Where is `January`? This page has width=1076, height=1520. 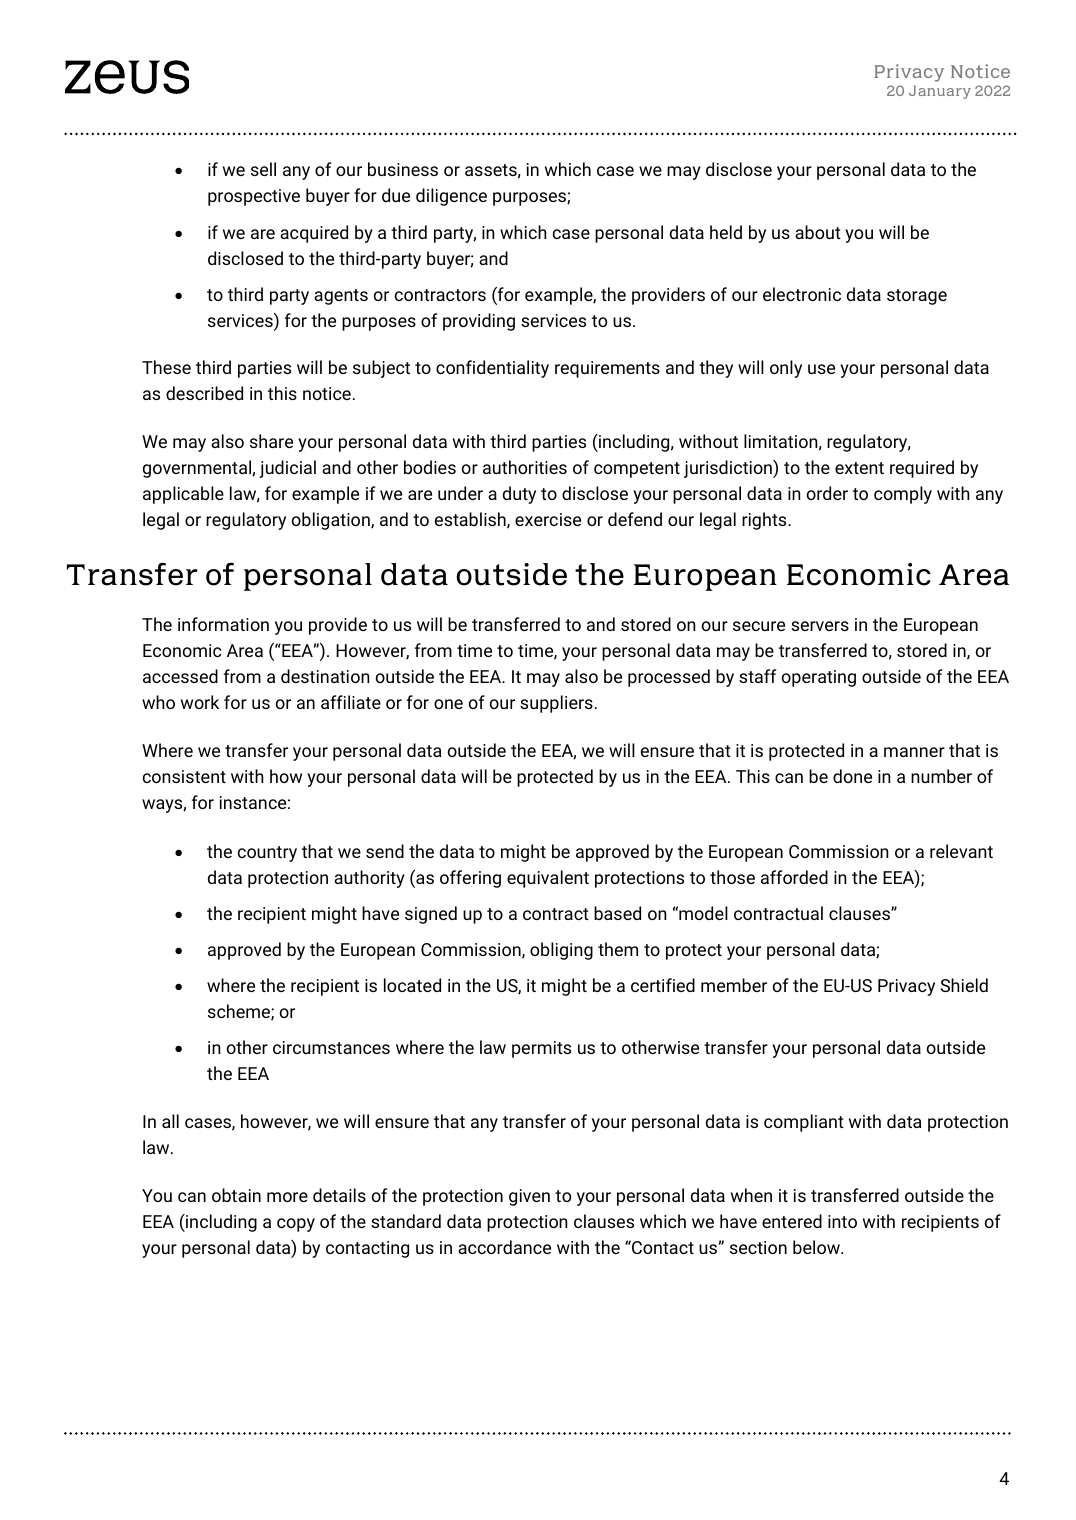 January is located at coordinates (940, 92).
